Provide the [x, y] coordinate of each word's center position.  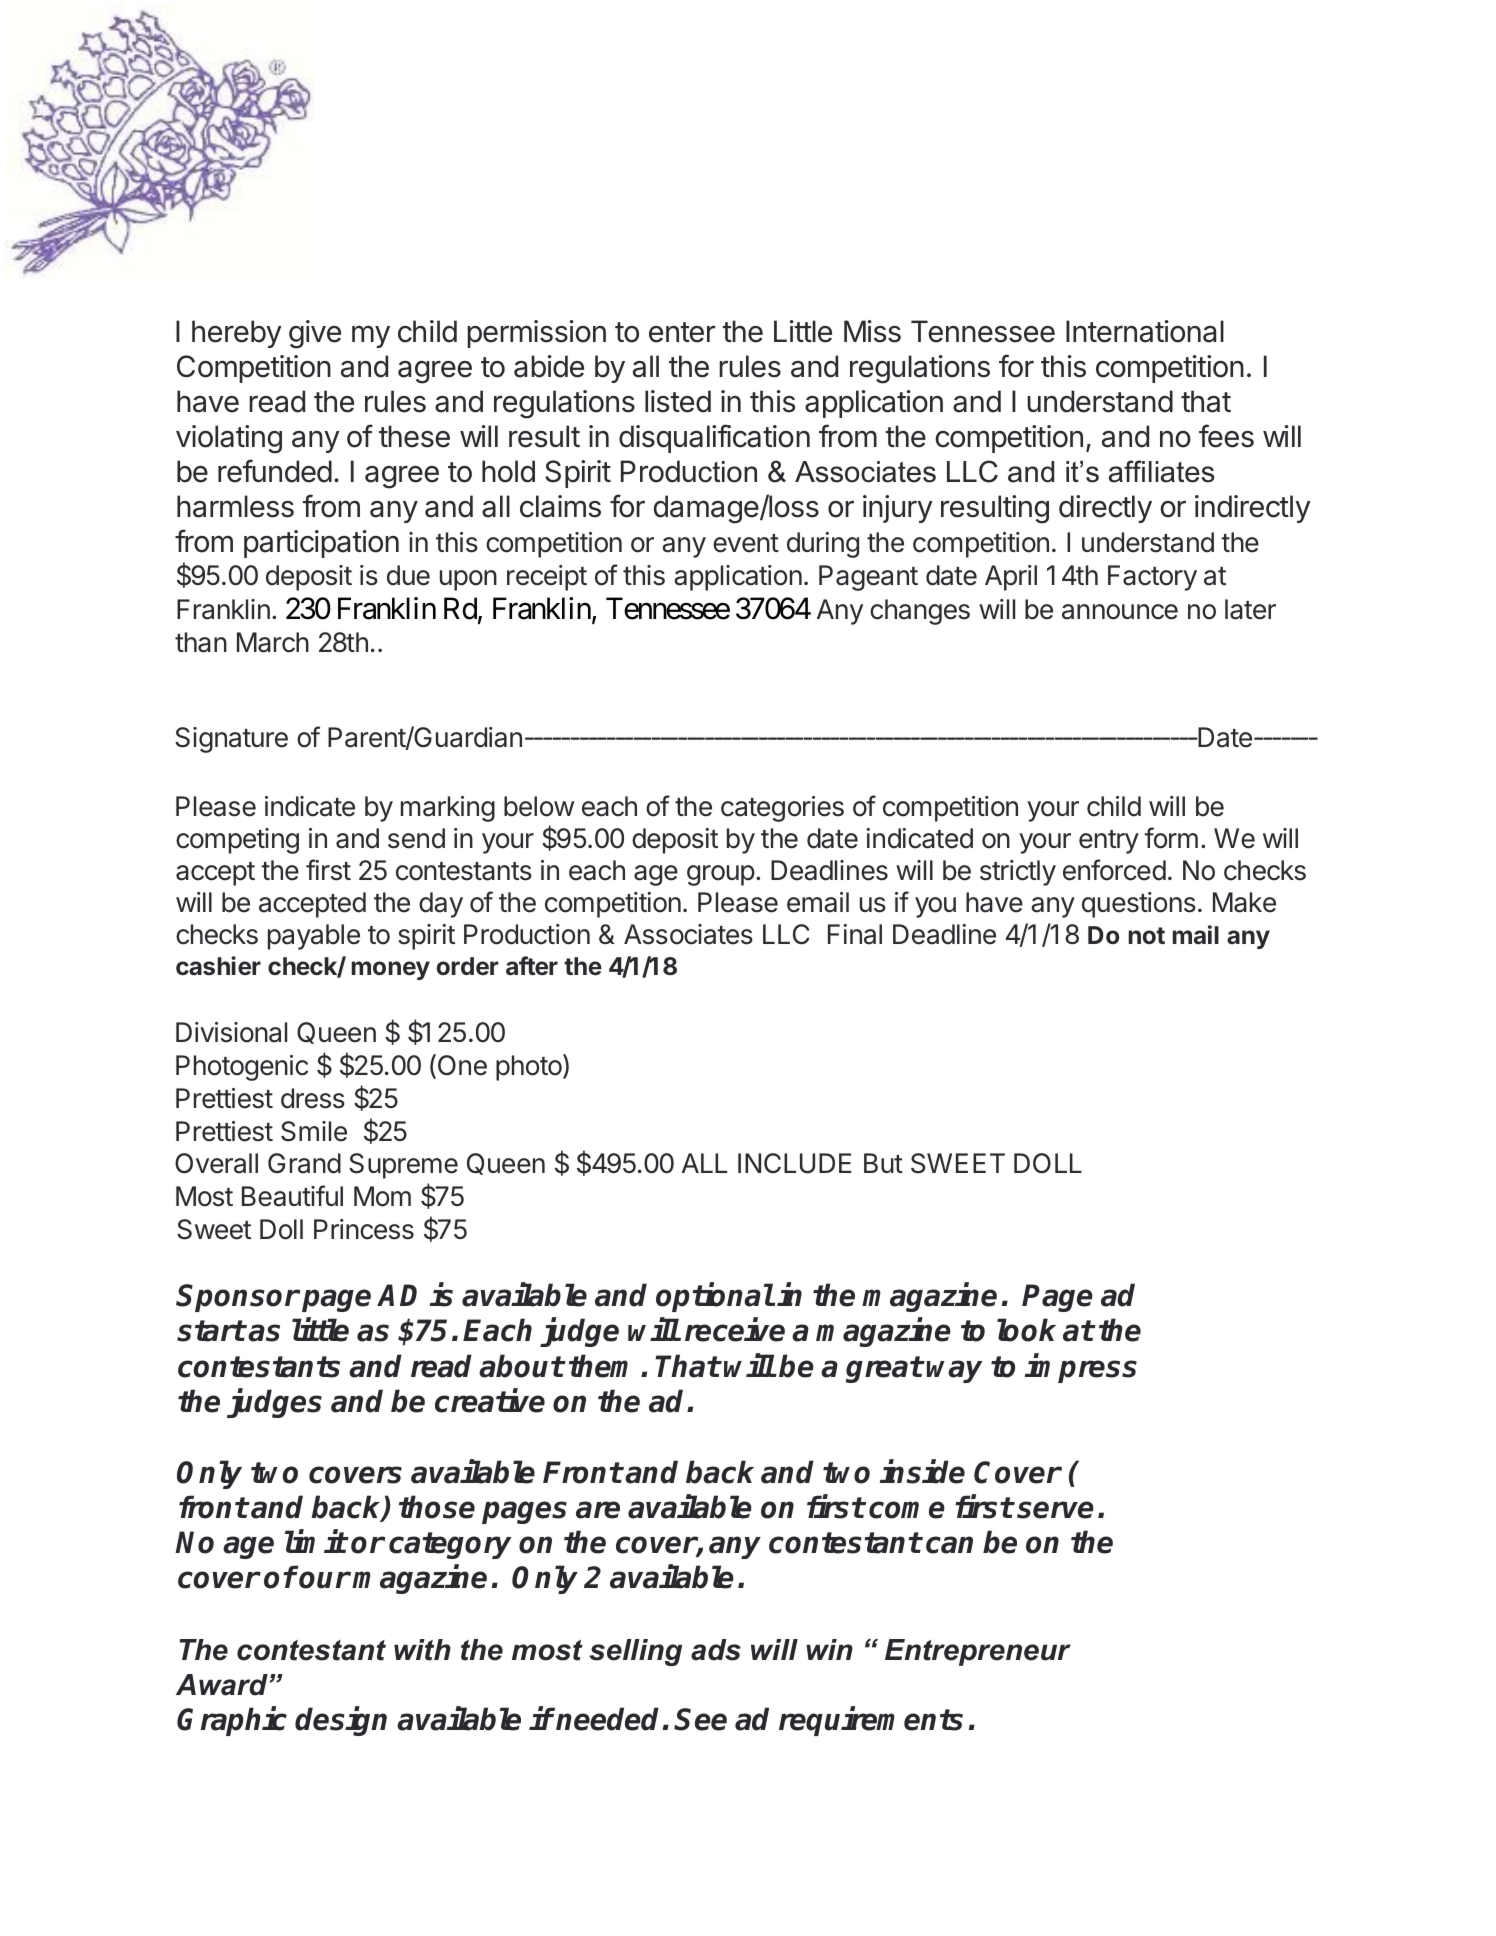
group [721, 875]
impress [1081, 1368]
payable [314, 937]
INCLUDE [794, 1163]
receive [735, 1330]
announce [1120, 612]
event [746, 543]
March [273, 642]
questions [1139, 905]
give [315, 334]
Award [223, 1685]
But [883, 1163]
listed [678, 401]
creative [490, 1400]
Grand [304, 1163]
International [1145, 331]
